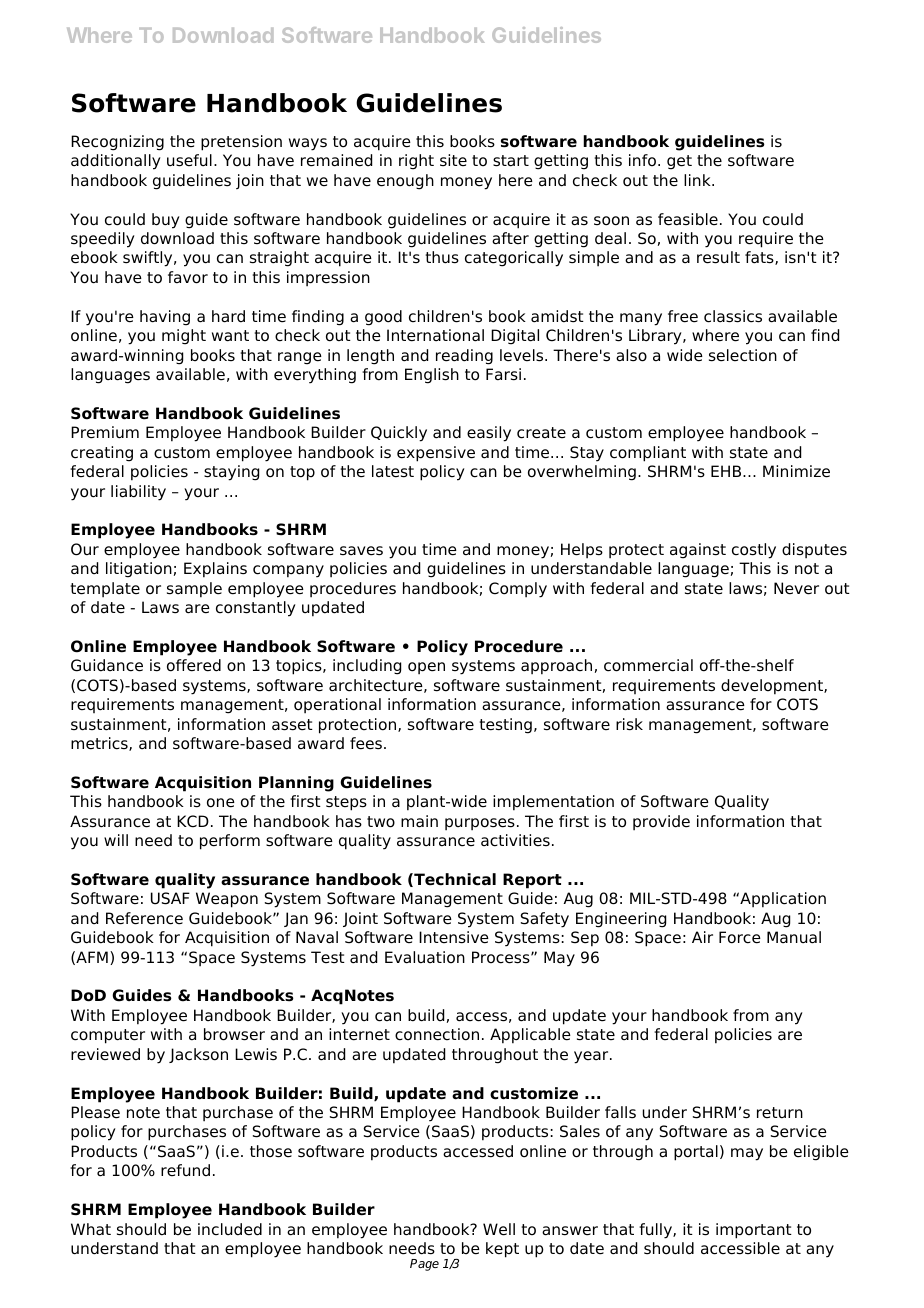  What do you see at coordinates (426, 668) in the page?
I see `open` at bounding box center [426, 668].
